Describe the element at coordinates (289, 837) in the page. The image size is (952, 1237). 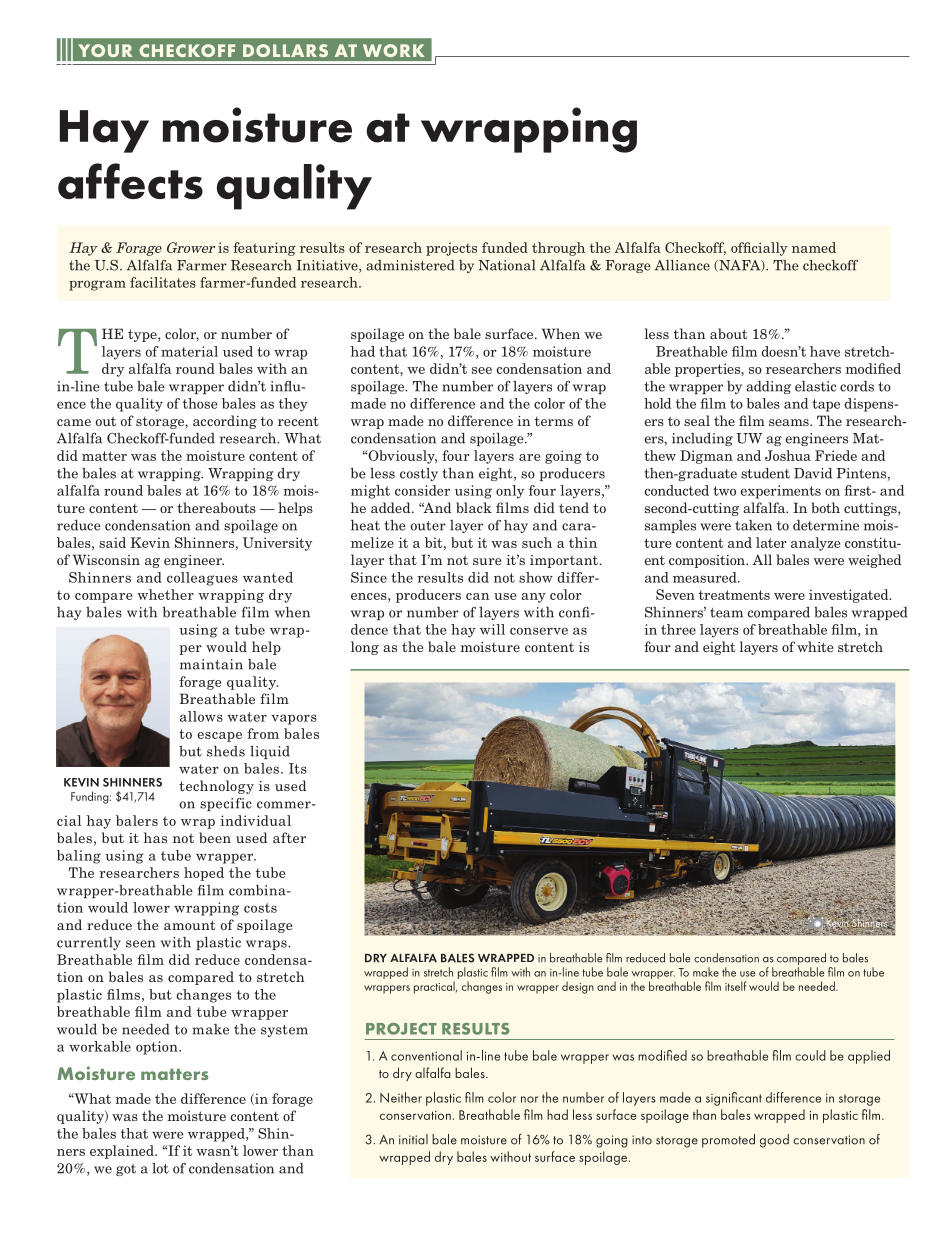
I see `after` at that location.
